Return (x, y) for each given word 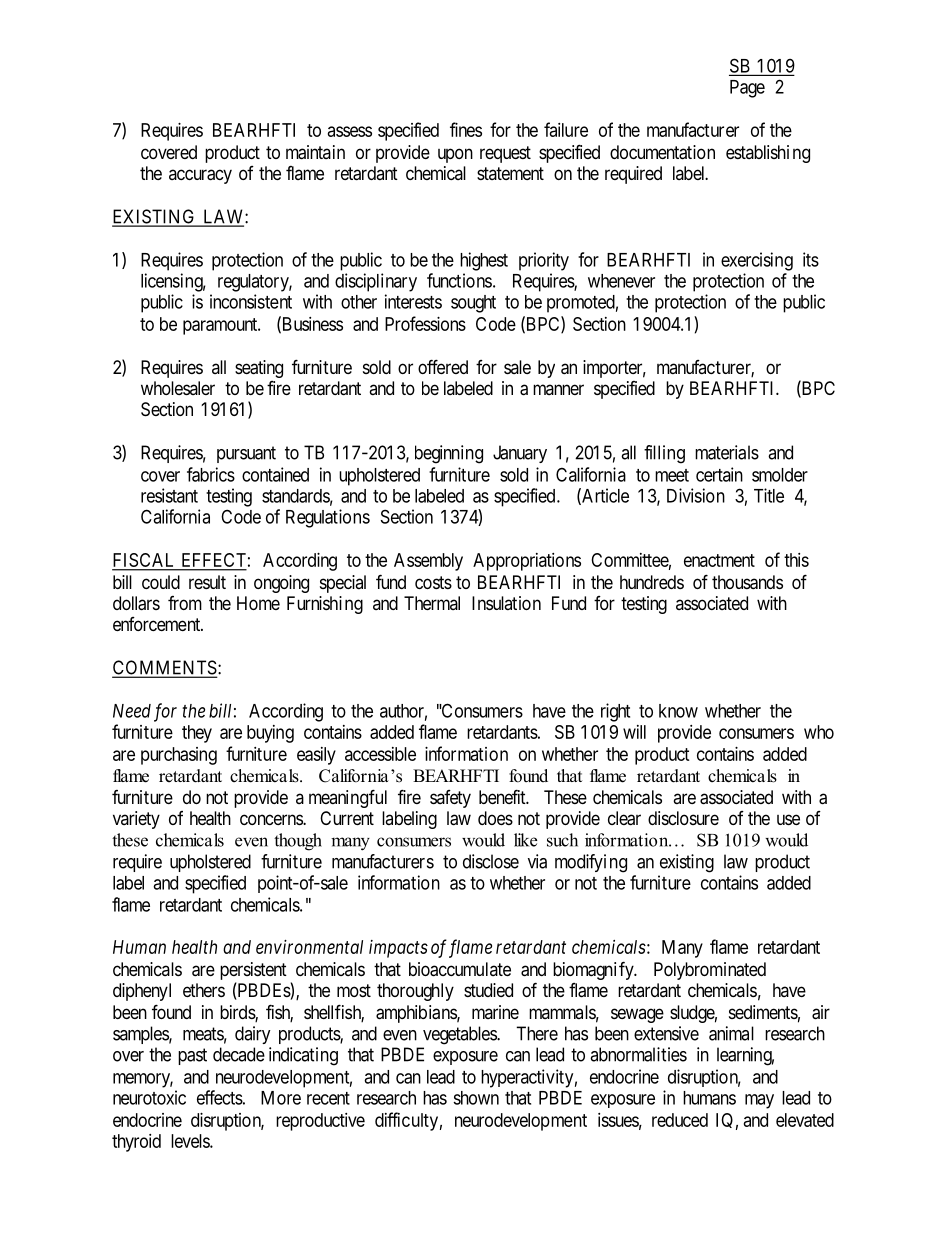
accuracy (200, 176)
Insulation (506, 603)
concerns (272, 819)
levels (191, 1141)
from (185, 603)
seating (259, 369)
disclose (491, 861)
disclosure (683, 818)
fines (466, 129)
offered (443, 366)
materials (727, 452)
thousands (747, 582)
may (759, 1101)
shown (476, 1098)
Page (747, 89)
